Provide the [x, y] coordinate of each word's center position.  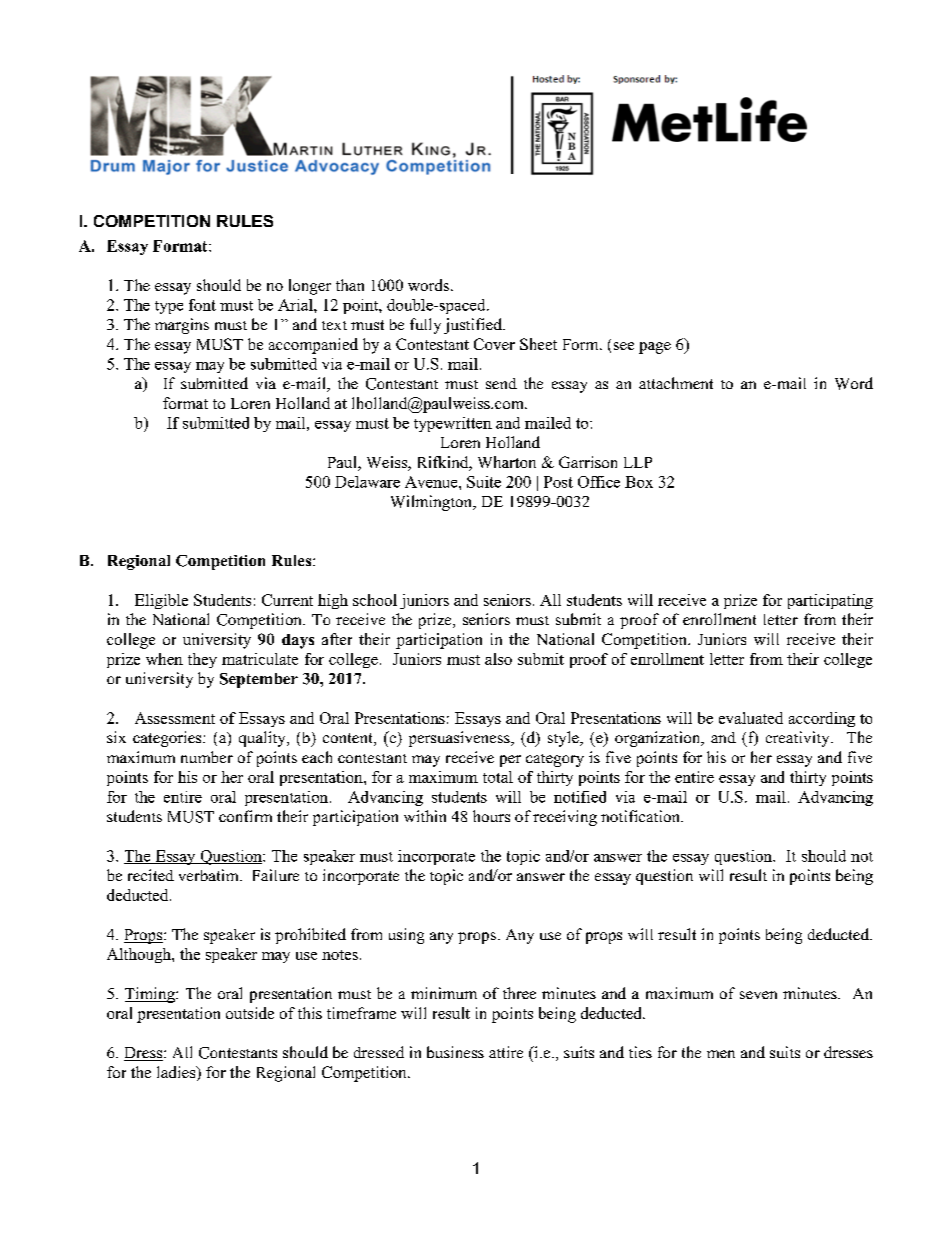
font [202, 305]
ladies [177, 1073]
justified [474, 326]
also [498, 659]
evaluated [751, 718]
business [455, 1052]
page [655, 348]
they [202, 660]
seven [758, 995]
